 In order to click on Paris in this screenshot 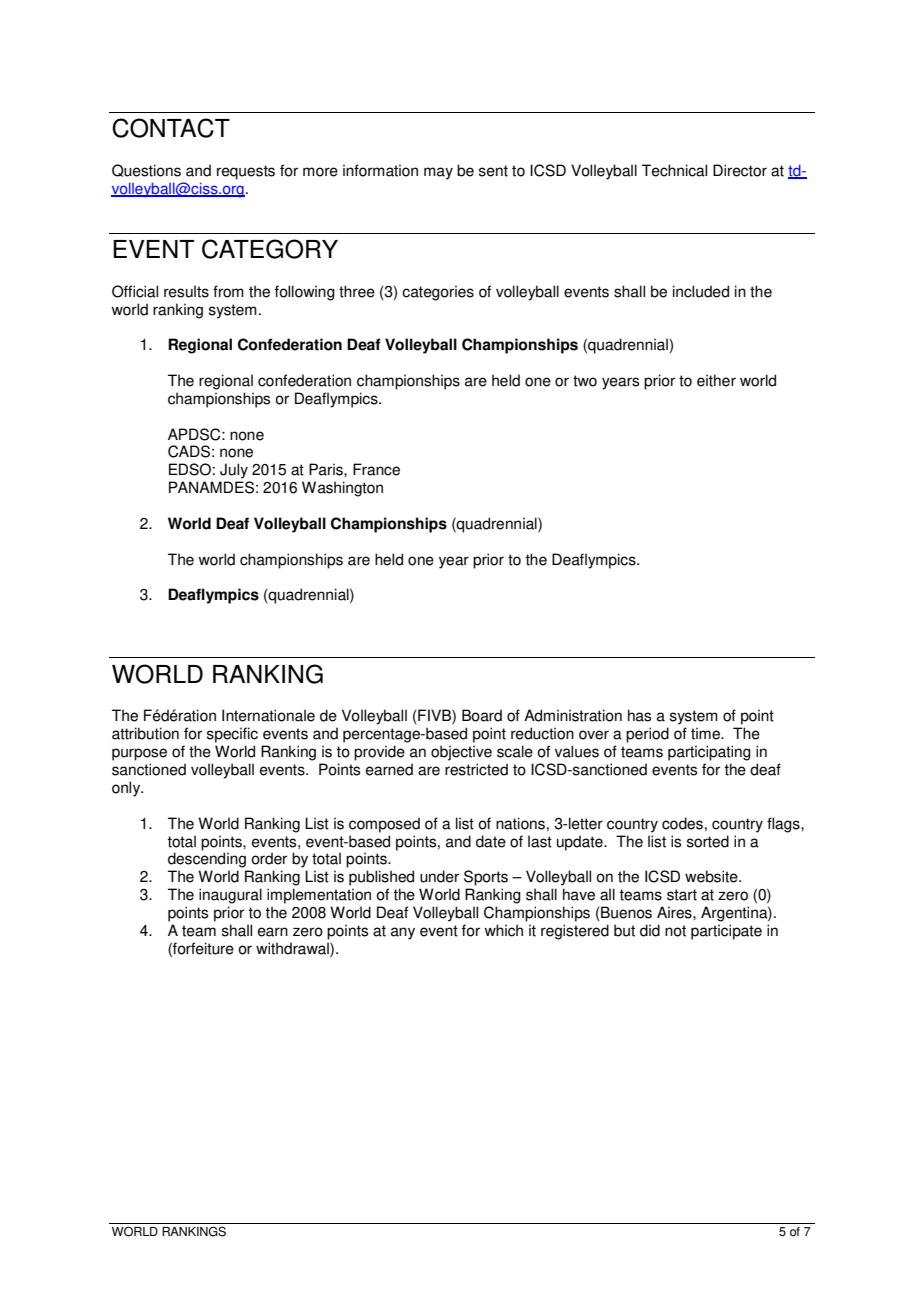, I will do `click(327, 469)`.
